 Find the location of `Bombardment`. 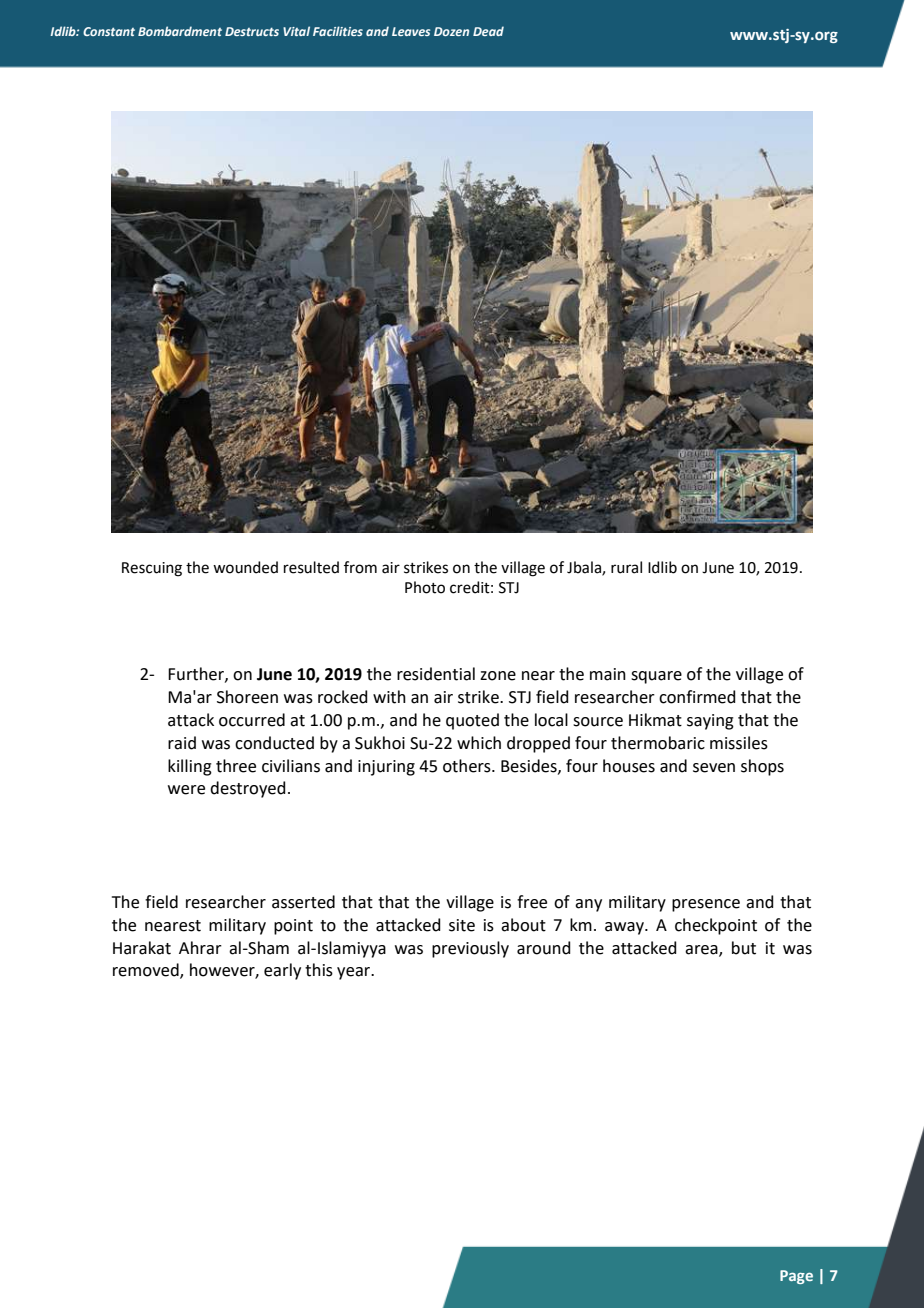

Bombardment is located at coordinates (180, 31).
